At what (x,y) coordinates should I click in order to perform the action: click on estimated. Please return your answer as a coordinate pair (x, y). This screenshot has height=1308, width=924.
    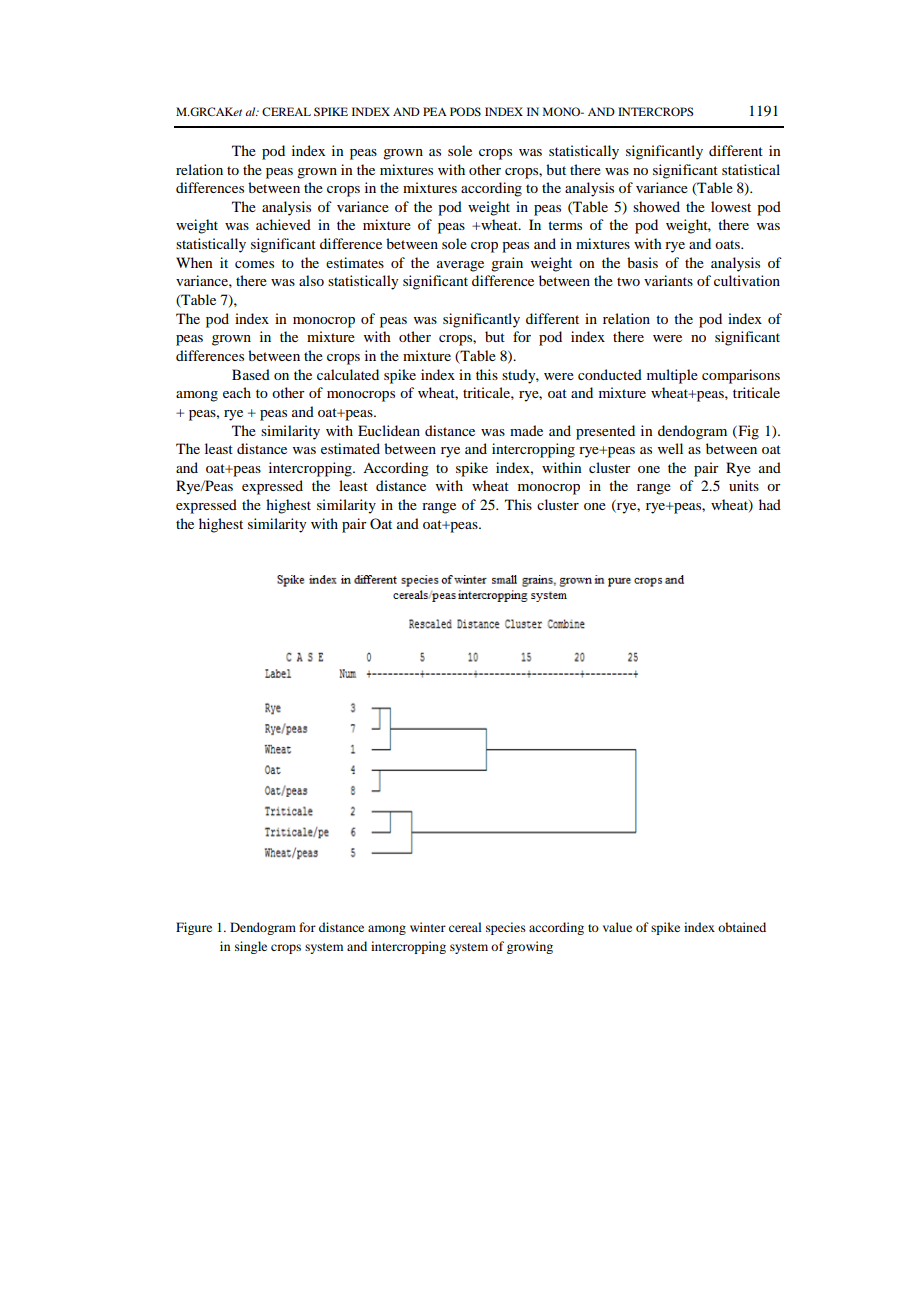
    Looking at the image, I should click on (350, 448).
